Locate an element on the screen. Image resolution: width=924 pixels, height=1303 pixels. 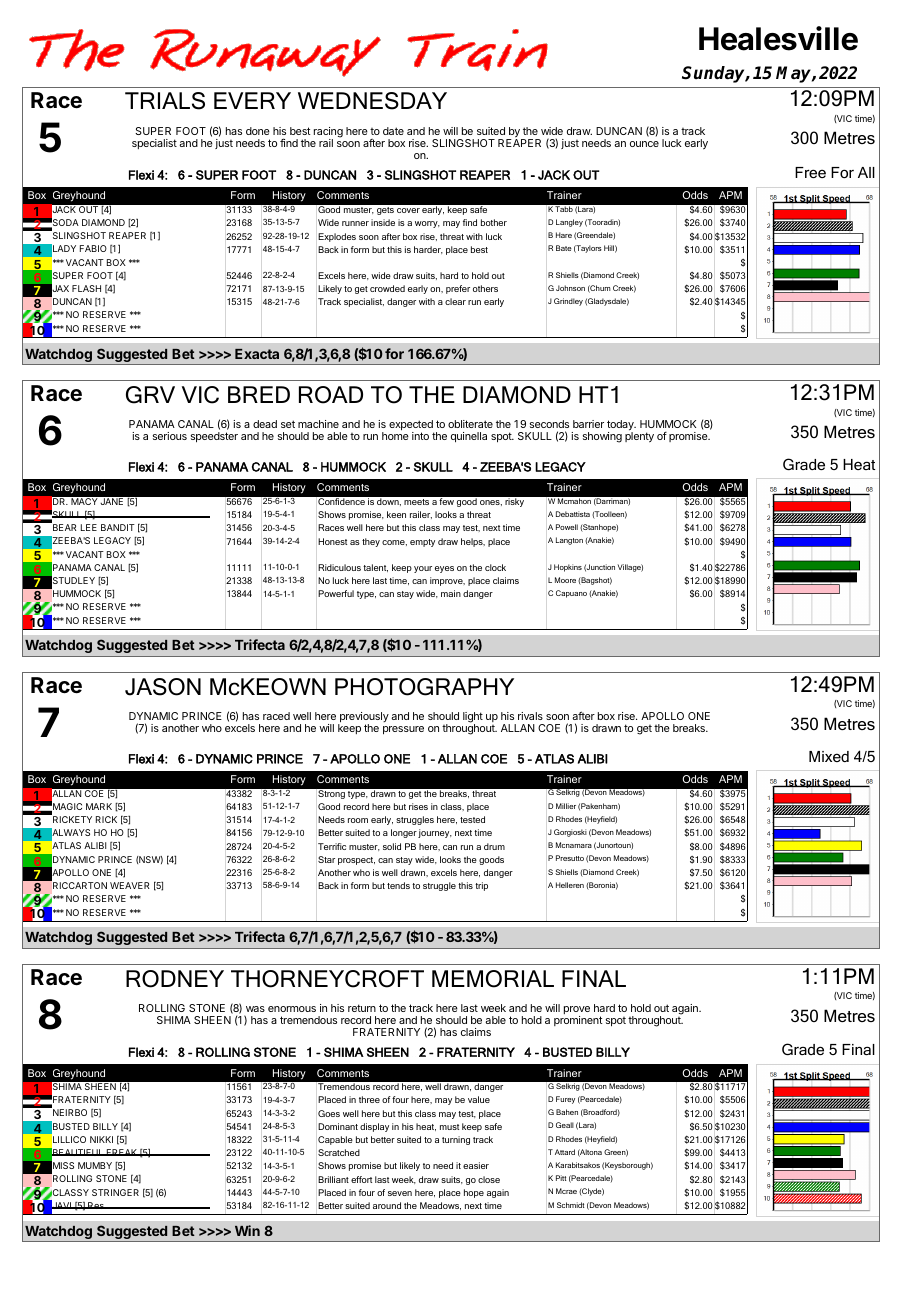
TRIALS is located at coordinates (165, 101).
